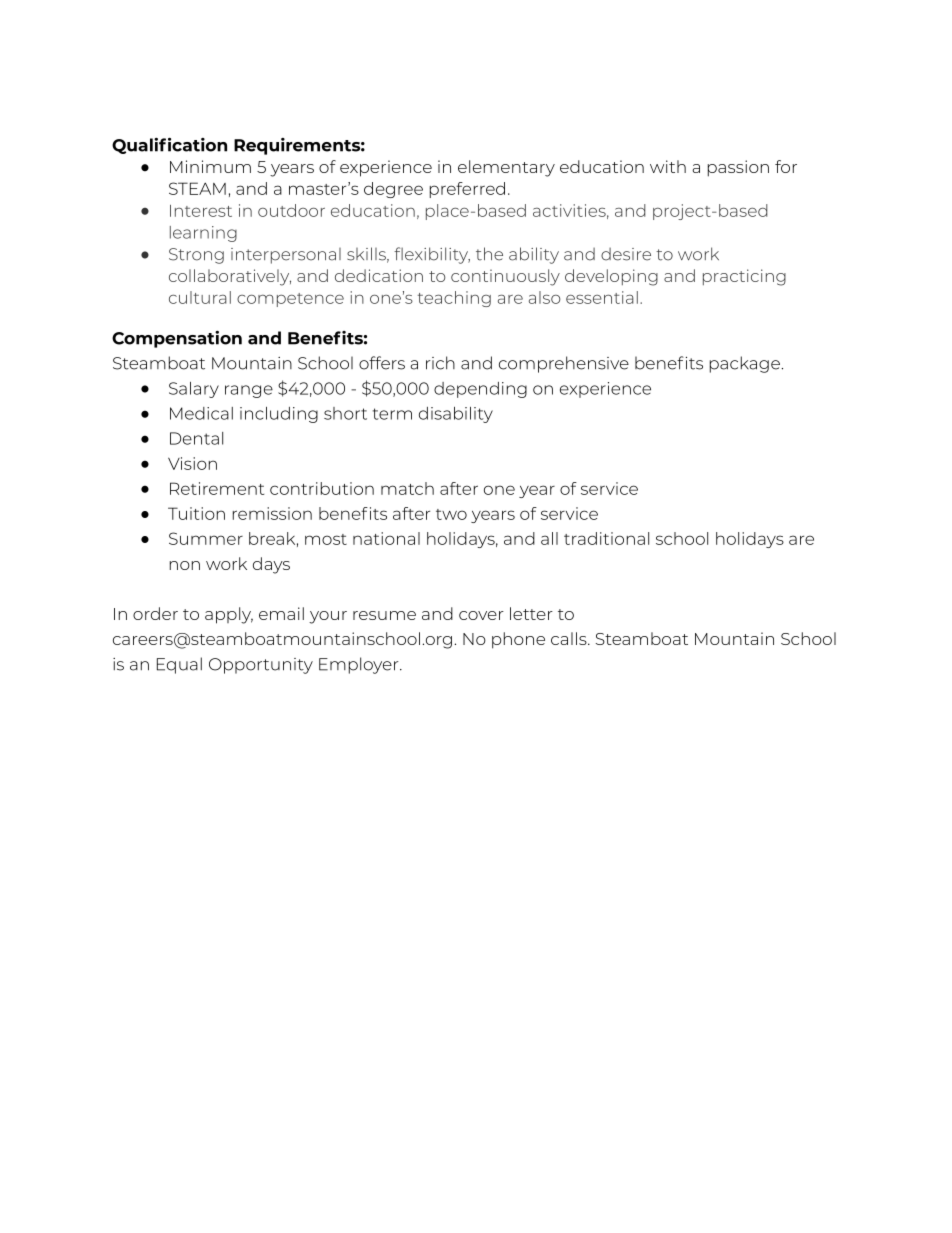  Describe the element at coordinates (261, 666) in the document. I see `Opportunity` at that location.
